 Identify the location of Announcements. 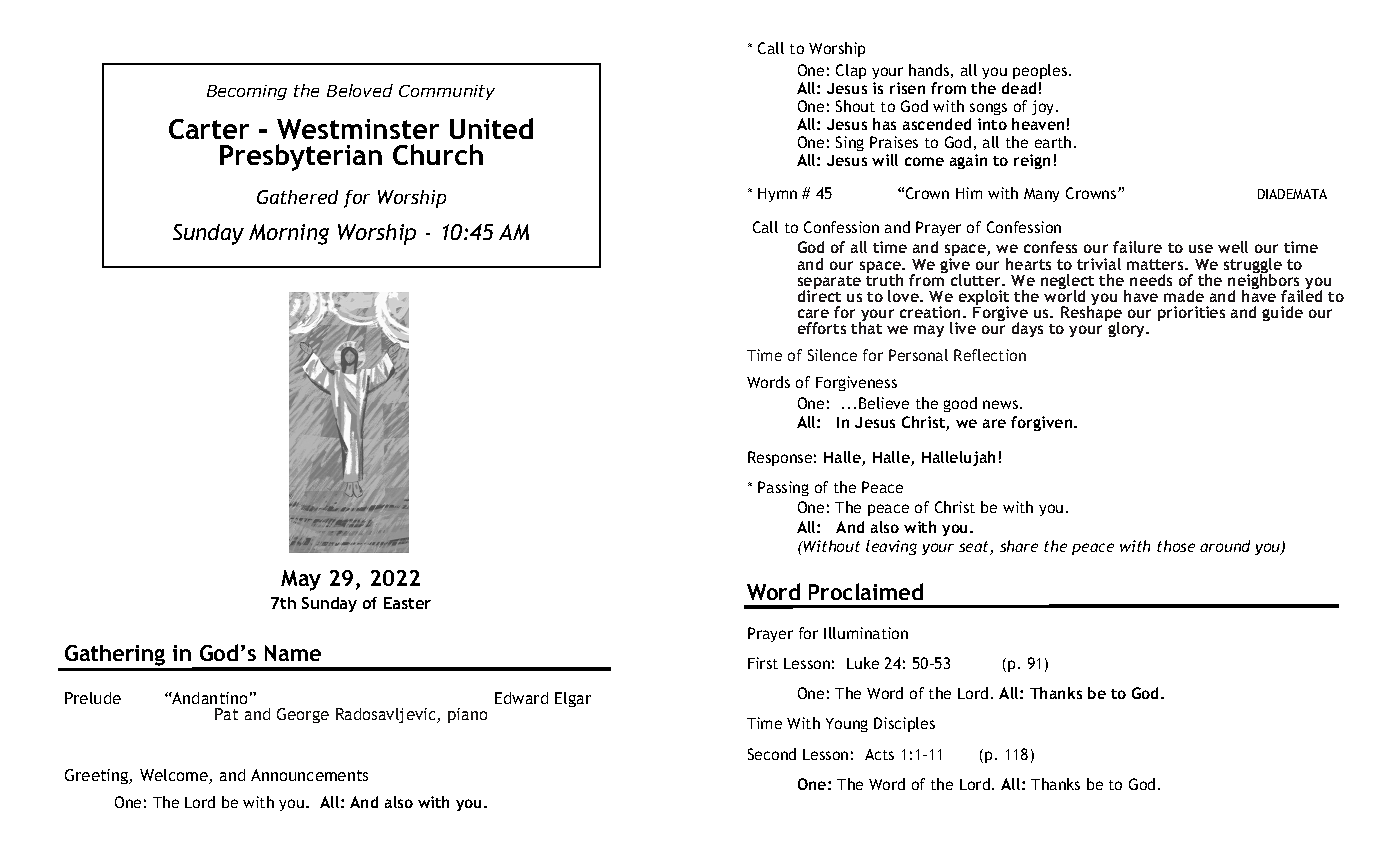
(309, 775).
